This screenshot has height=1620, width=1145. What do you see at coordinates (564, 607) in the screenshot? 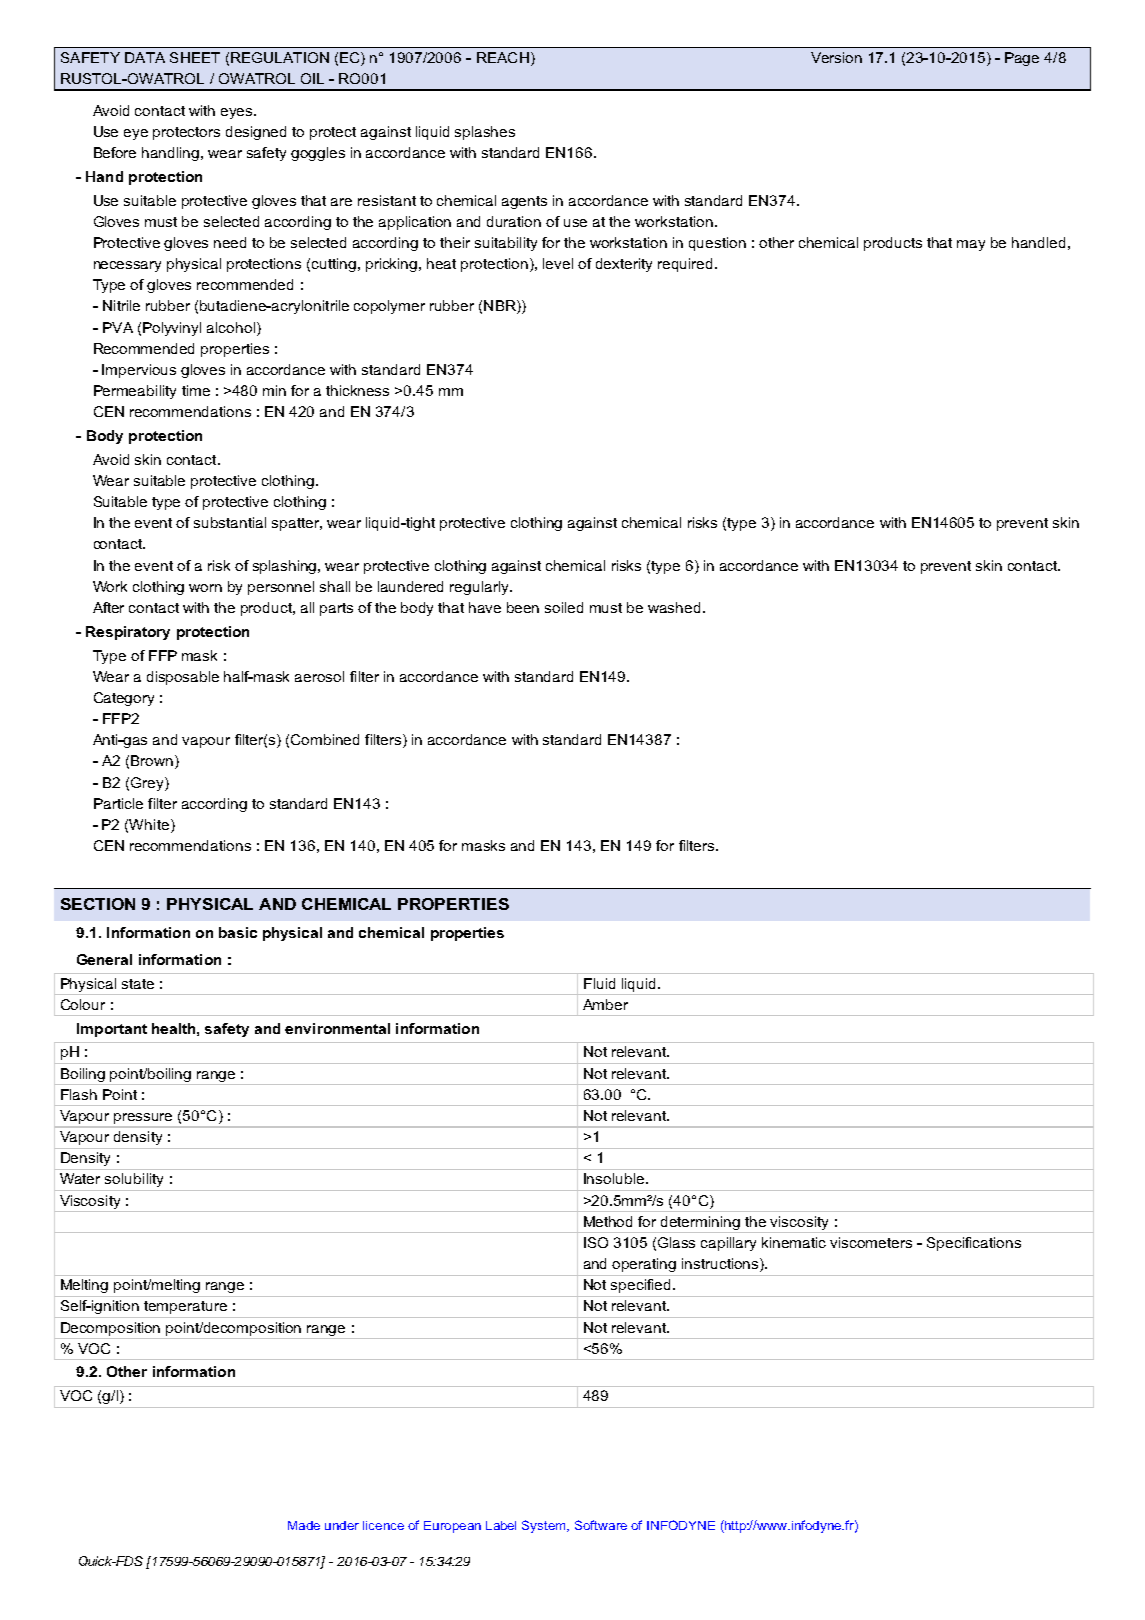
I see `soiled` at bounding box center [564, 607].
